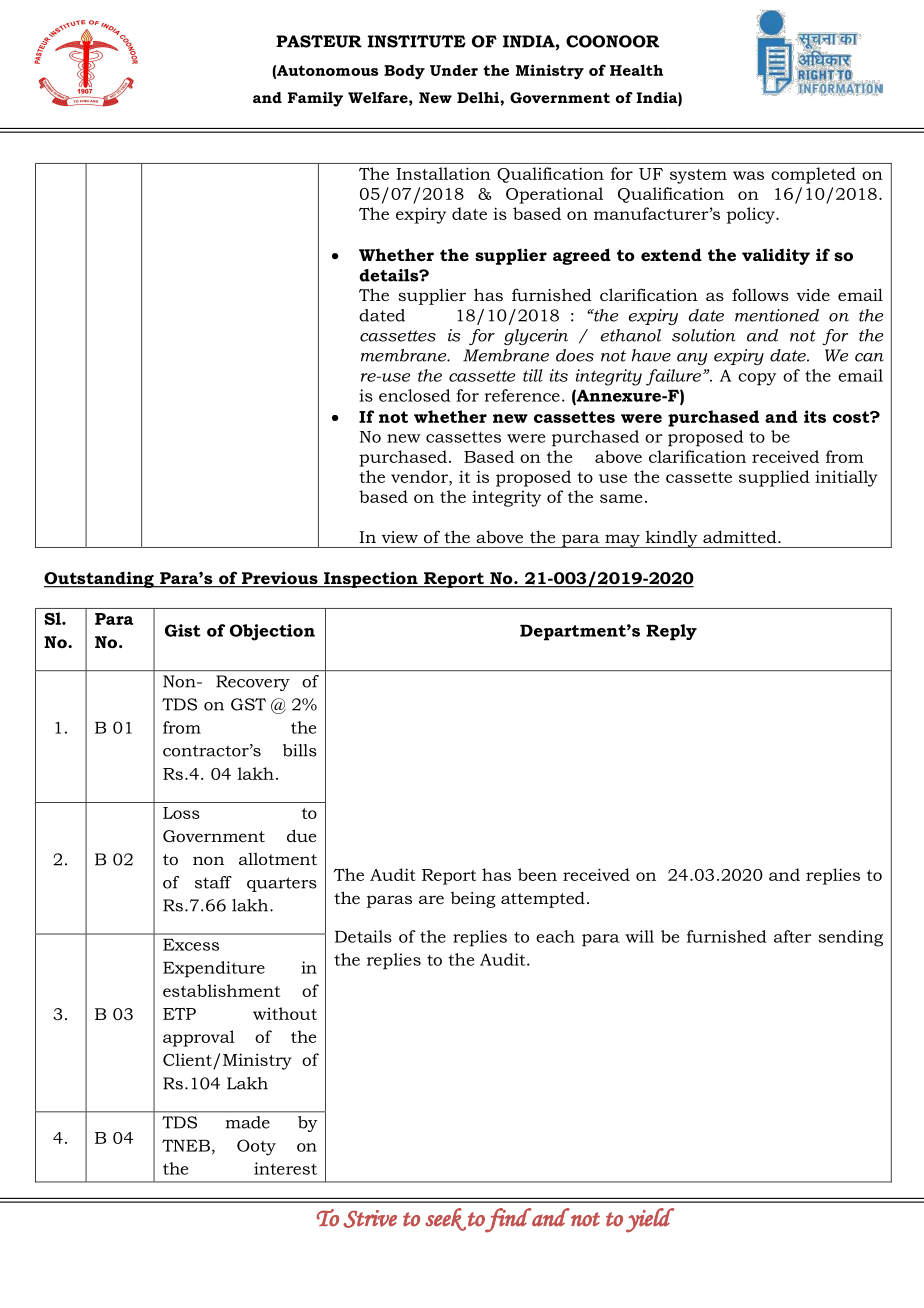 The width and height of the screenshot is (924, 1308). What do you see at coordinates (183, 630) in the screenshot?
I see `Gist` at bounding box center [183, 630].
